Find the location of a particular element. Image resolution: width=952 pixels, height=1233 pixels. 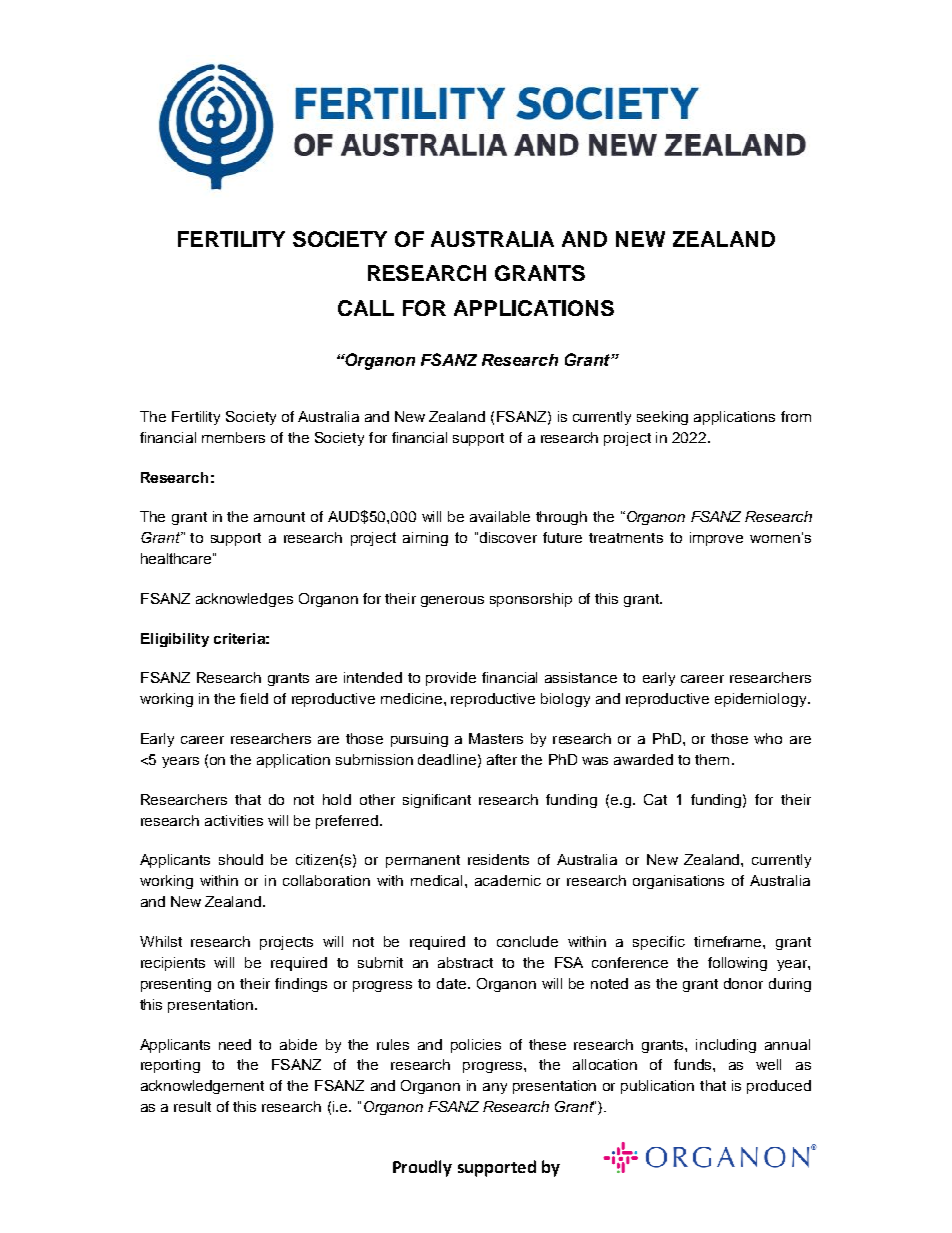

acknowledges is located at coordinates (244, 600).
